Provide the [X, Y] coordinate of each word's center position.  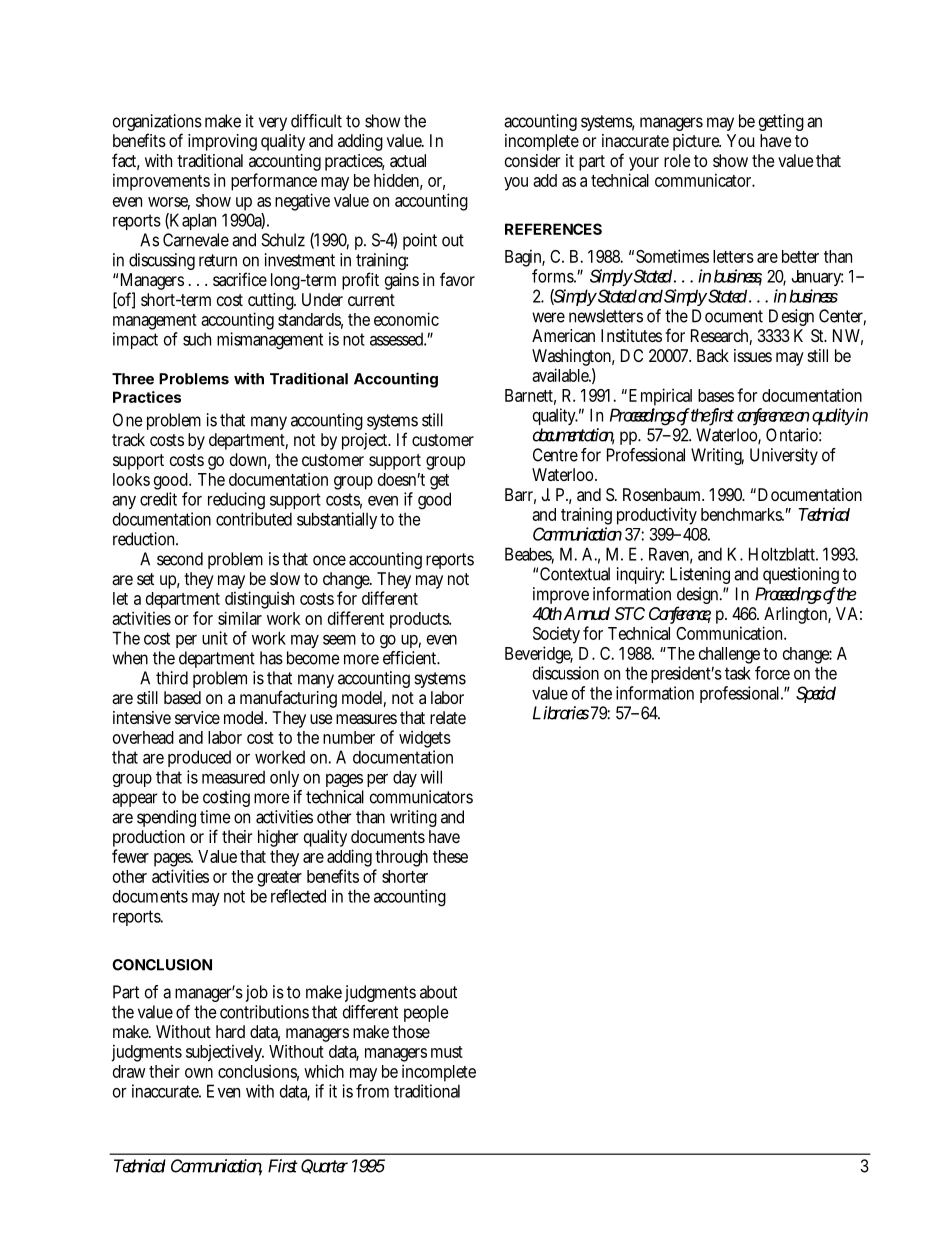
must [447, 1052]
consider [532, 160]
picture [697, 142]
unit [215, 638]
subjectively [225, 1053]
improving [222, 142]
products [420, 620]
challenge [730, 657]
